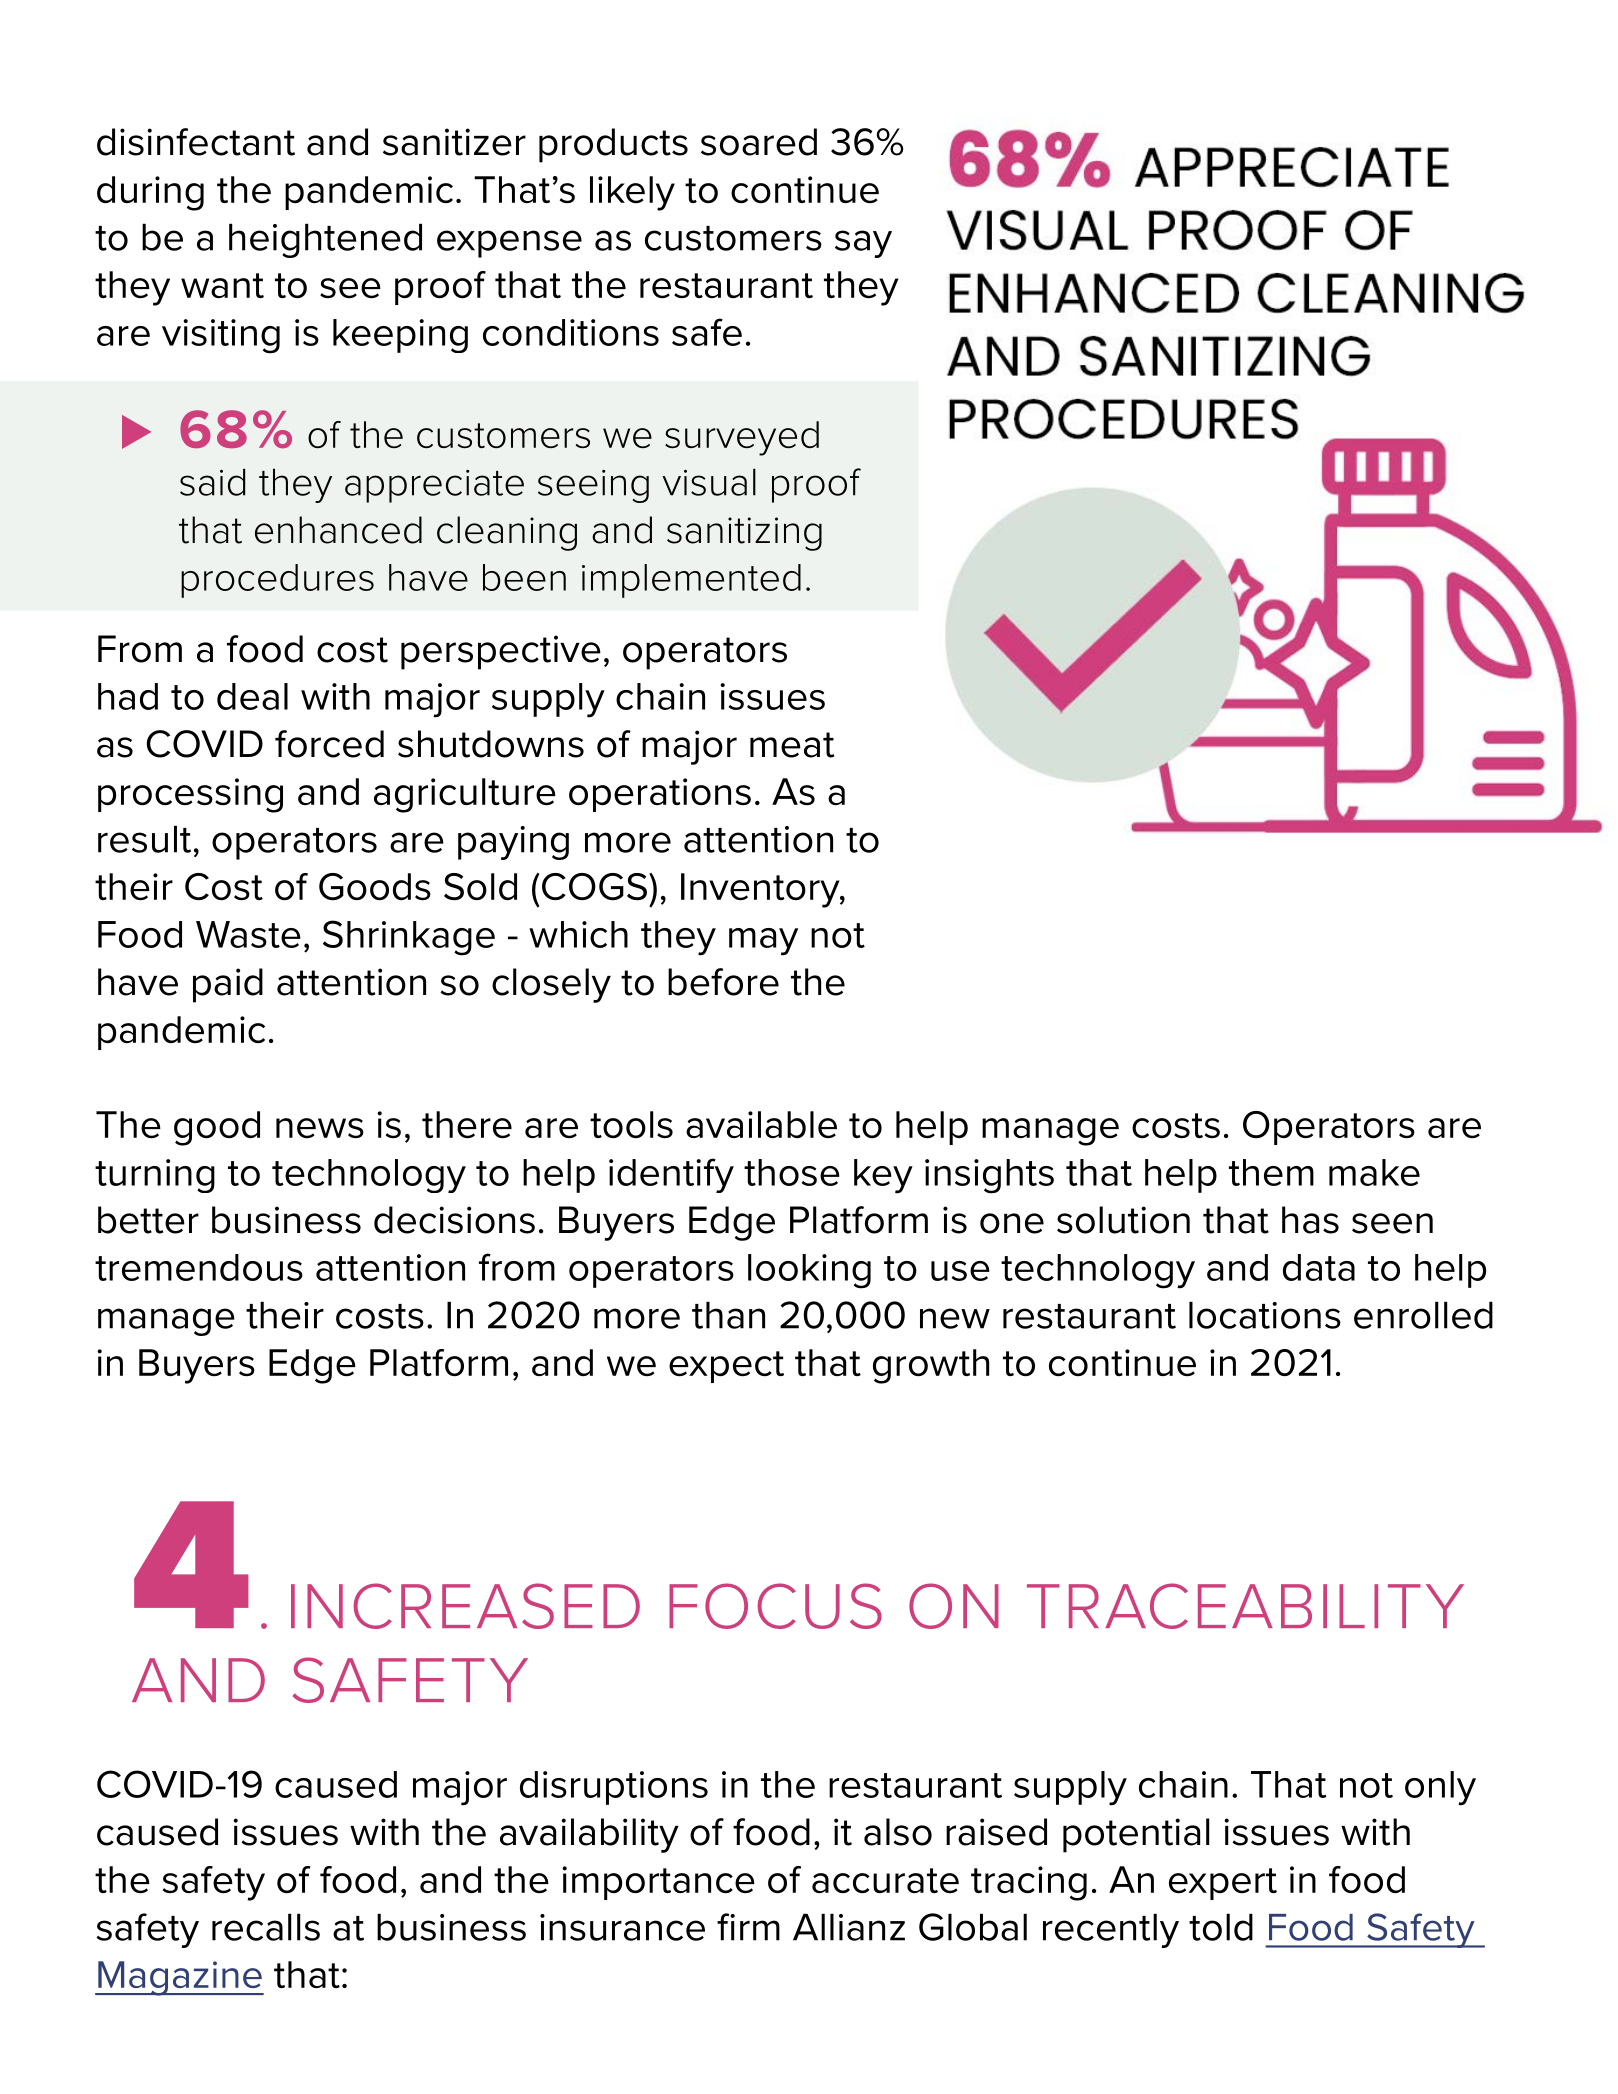  What do you see at coordinates (199, 1267) in the screenshot?
I see `tremendous` at bounding box center [199, 1267].
